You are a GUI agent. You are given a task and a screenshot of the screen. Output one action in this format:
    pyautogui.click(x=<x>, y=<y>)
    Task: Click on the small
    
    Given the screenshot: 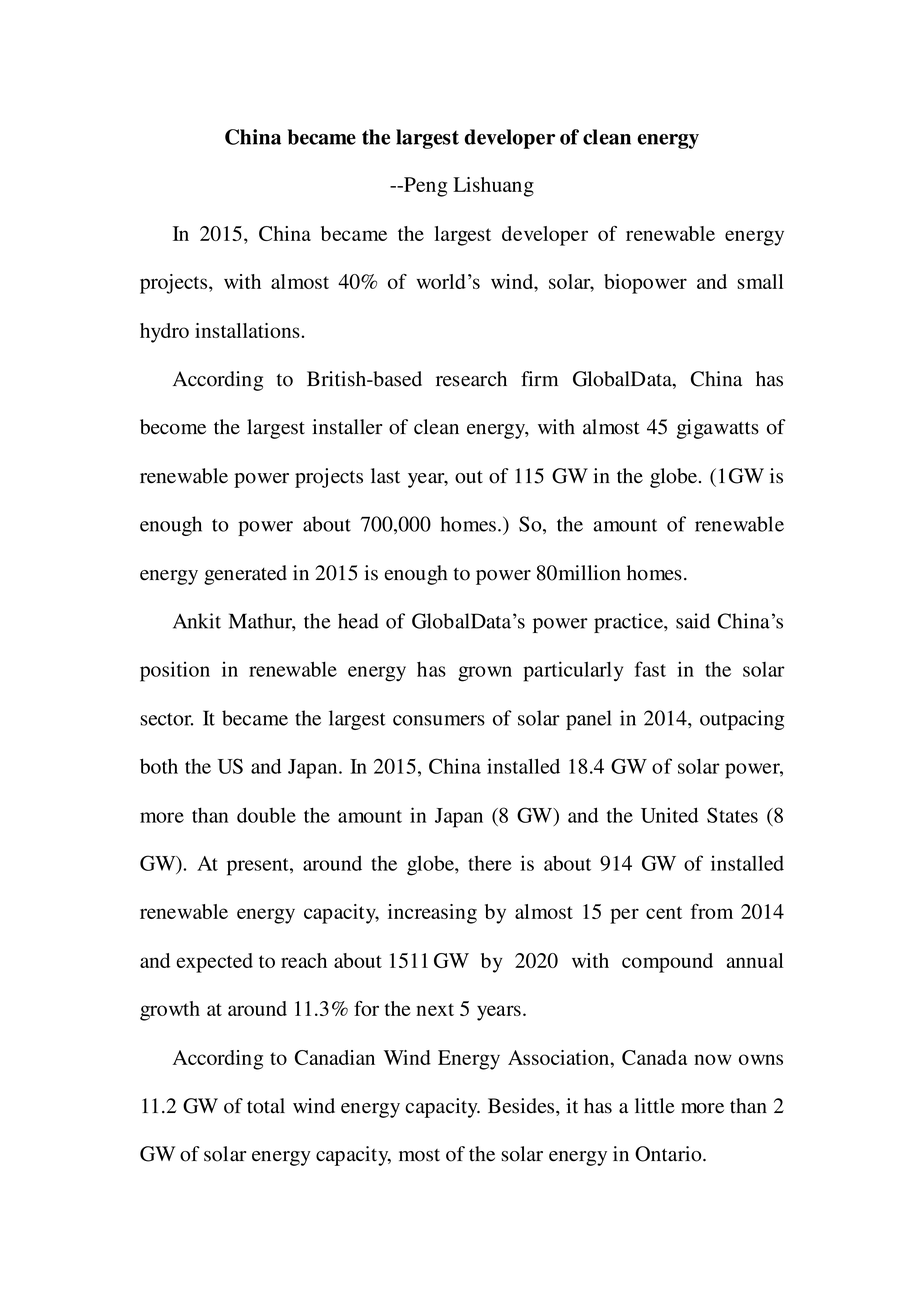 What is the action you would take?
    pyautogui.click(x=760, y=281)
